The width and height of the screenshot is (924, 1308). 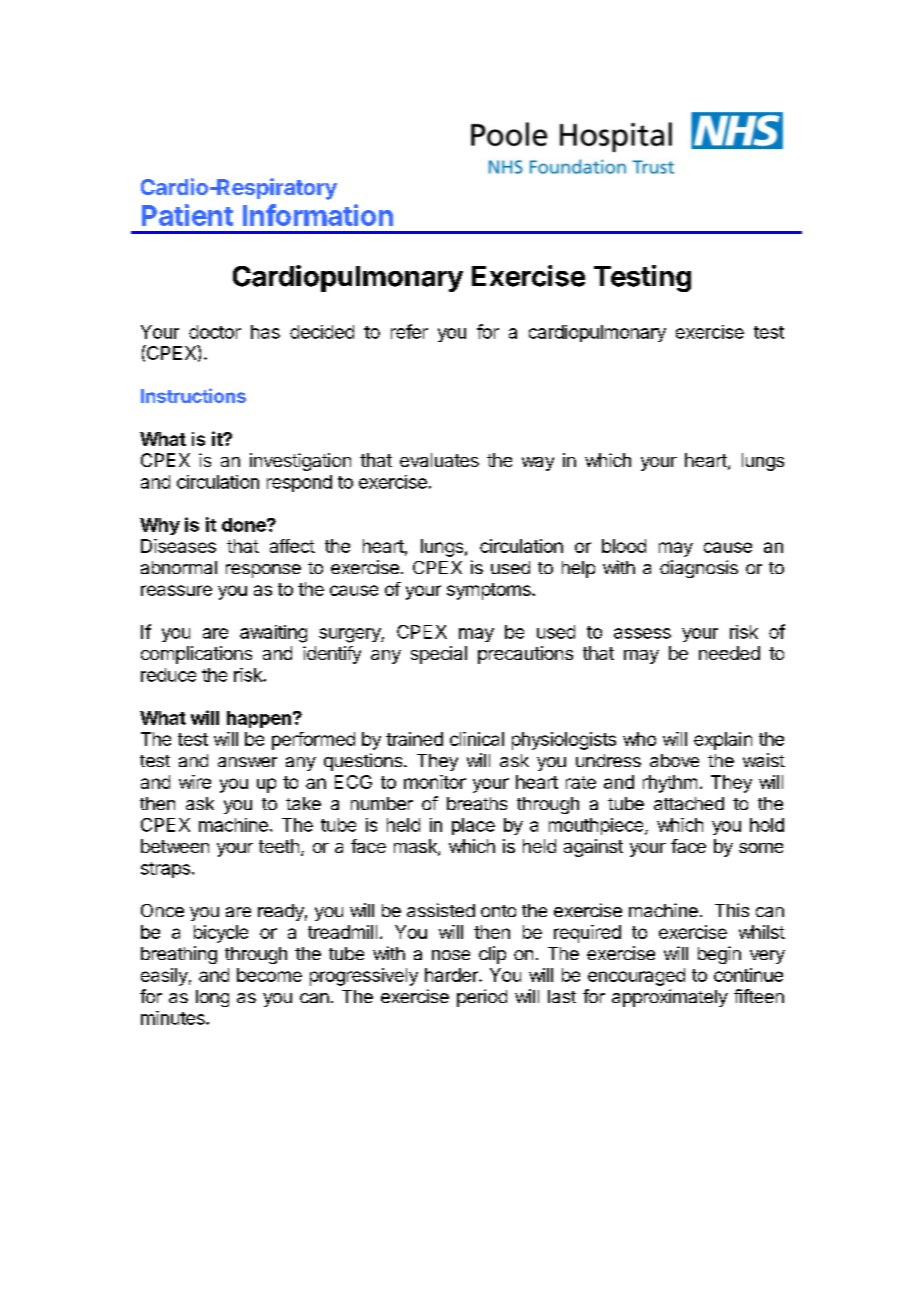 I want to click on answer, so click(x=247, y=762).
